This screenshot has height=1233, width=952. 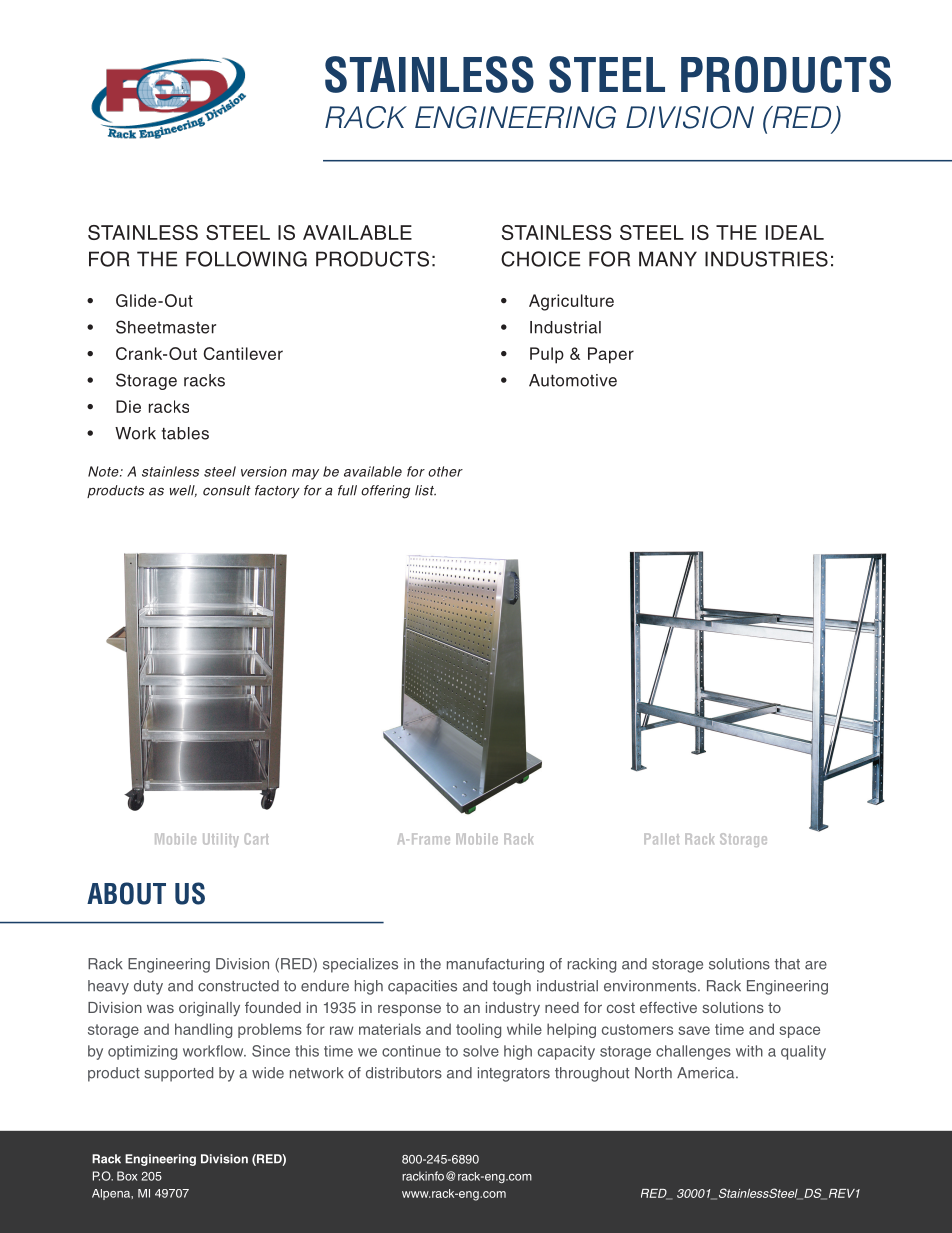 What do you see at coordinates (661, 839) in the screenshot?
I see `Pallet` at bounding box center [661, 839].
